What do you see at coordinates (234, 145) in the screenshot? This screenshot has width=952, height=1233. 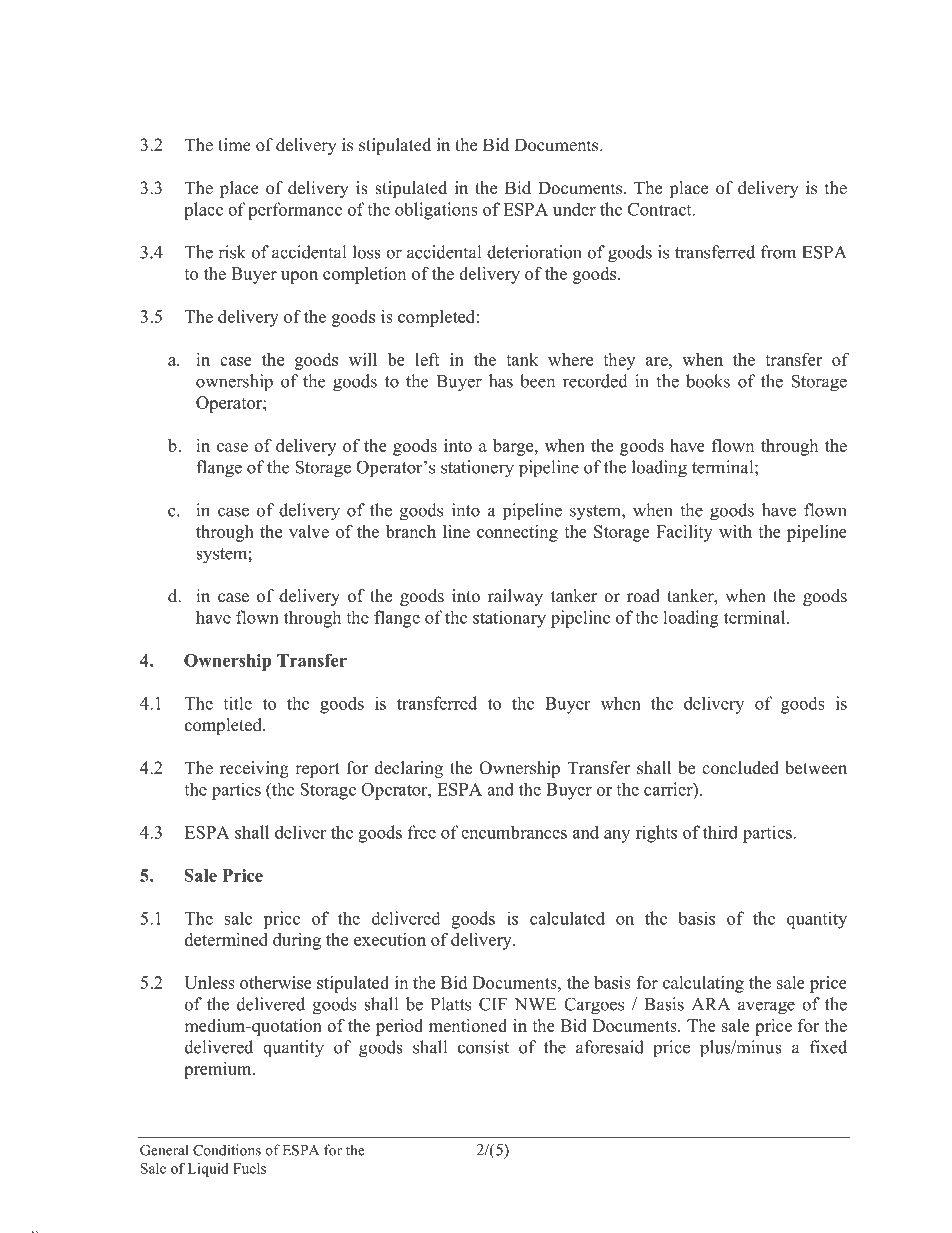 I see `time` at bounding box center [234, 145].
